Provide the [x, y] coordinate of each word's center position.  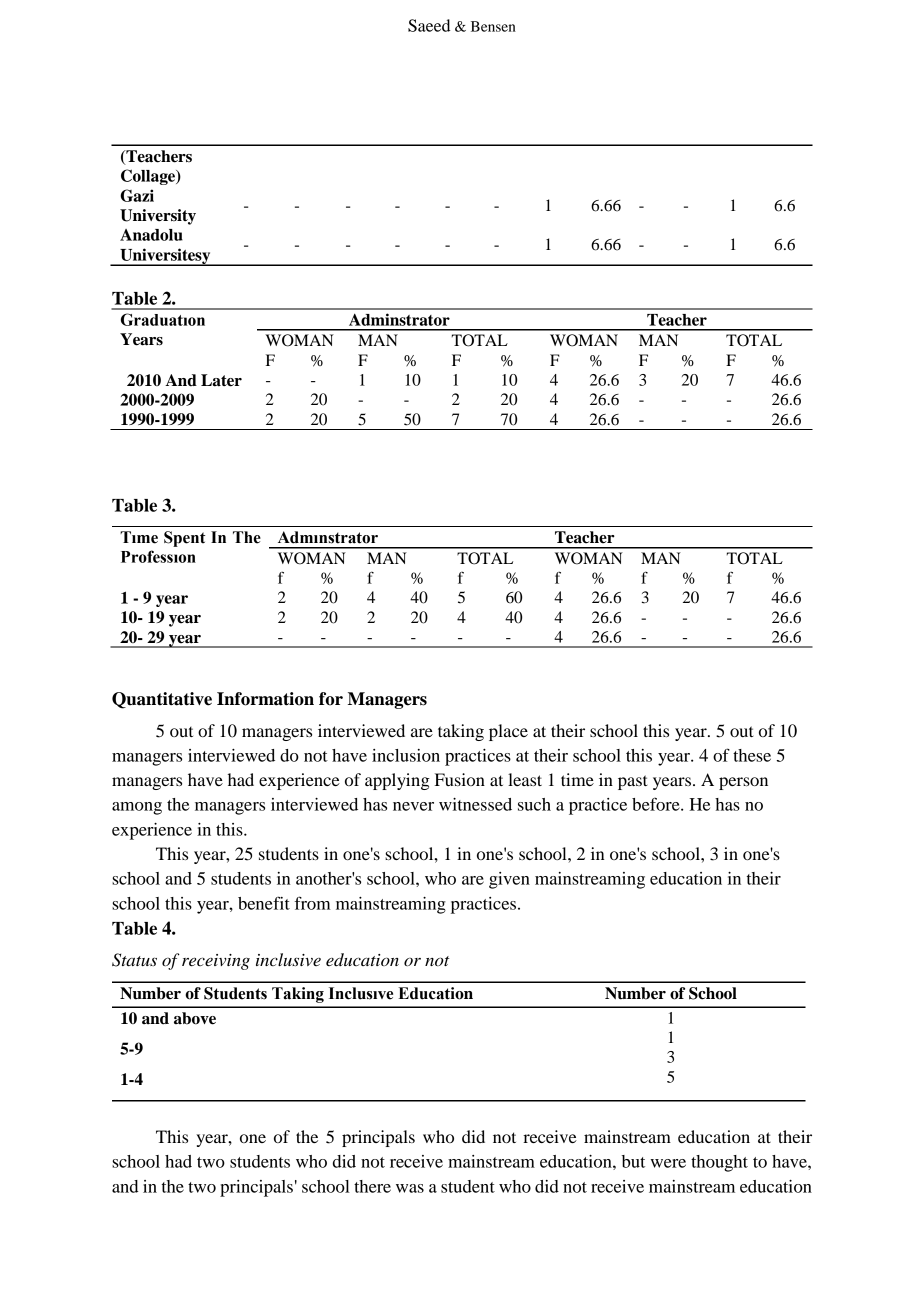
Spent [184, 539]
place [508, 732]
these [752, 755]
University [158, 217]
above [195, 1018]
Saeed [429, 25]
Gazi [137, 195]
